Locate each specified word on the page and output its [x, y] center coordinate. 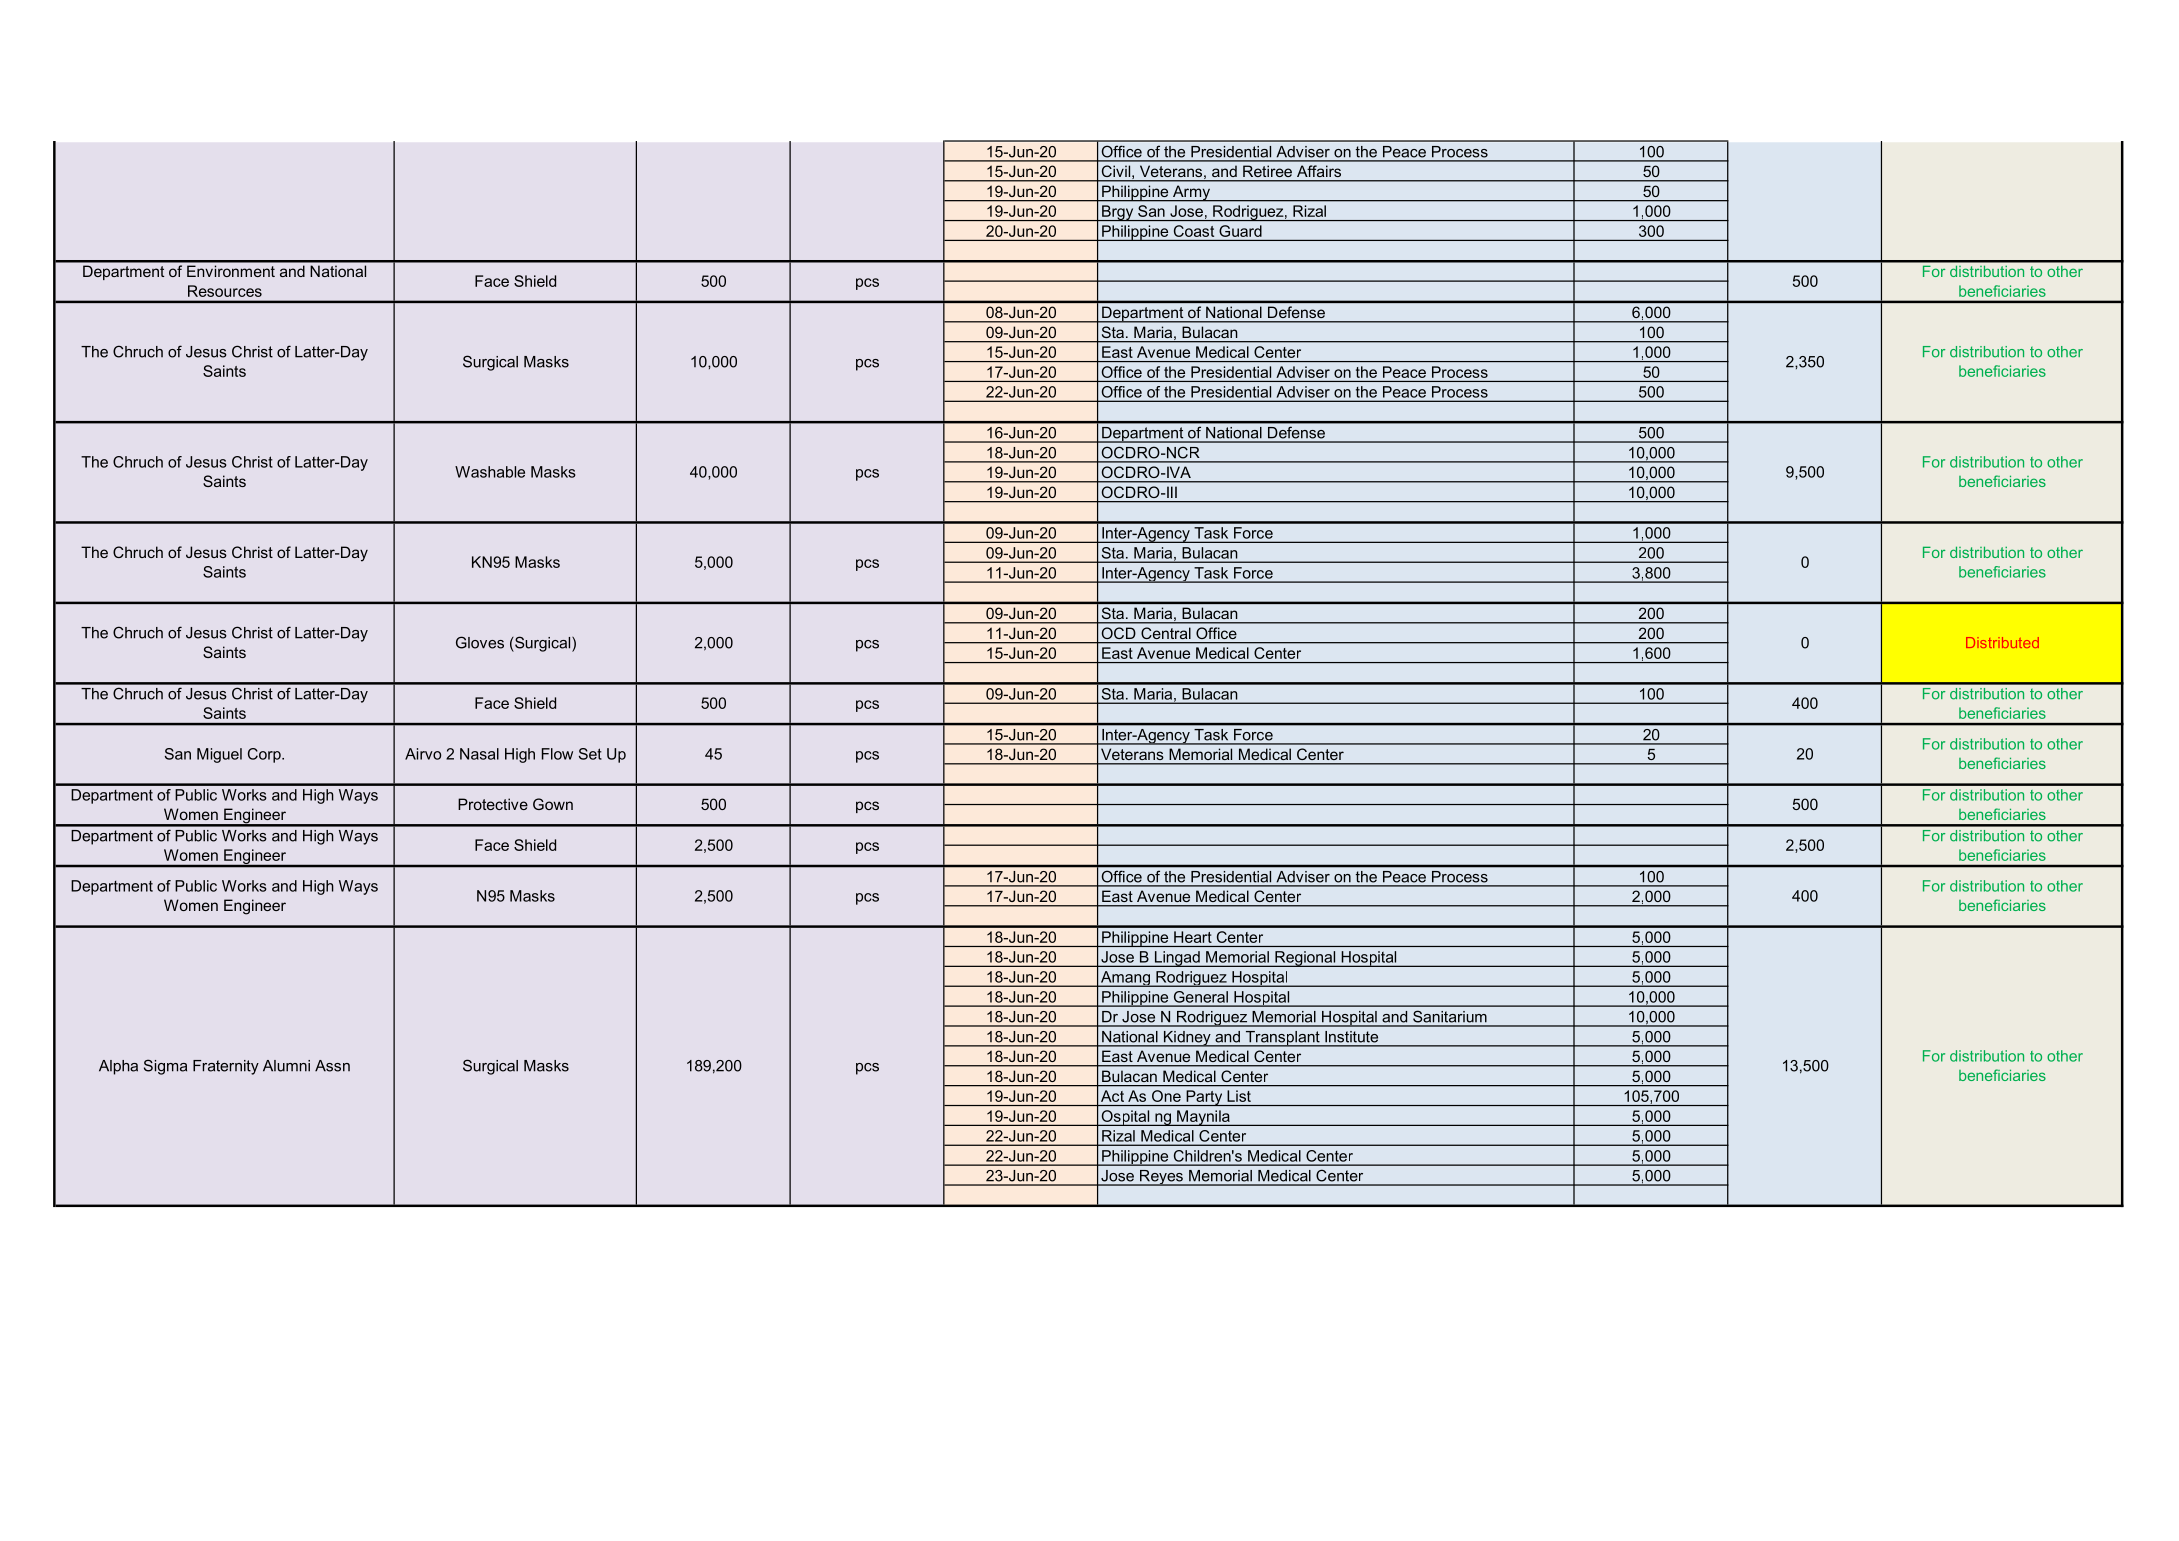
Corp [265, 755]
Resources [225, 291]
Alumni [286, 1066]
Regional [1305, 959]
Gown [553, 804]
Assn [332, 1066]
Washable [490, 472]
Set [590, 754]
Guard [1241, 231]
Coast [1194, 231]
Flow [557, 754]
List [1239, 1096]
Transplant [1282, 1039]
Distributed [2002, 642]
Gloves [480, 642]
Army [1191, 193]
